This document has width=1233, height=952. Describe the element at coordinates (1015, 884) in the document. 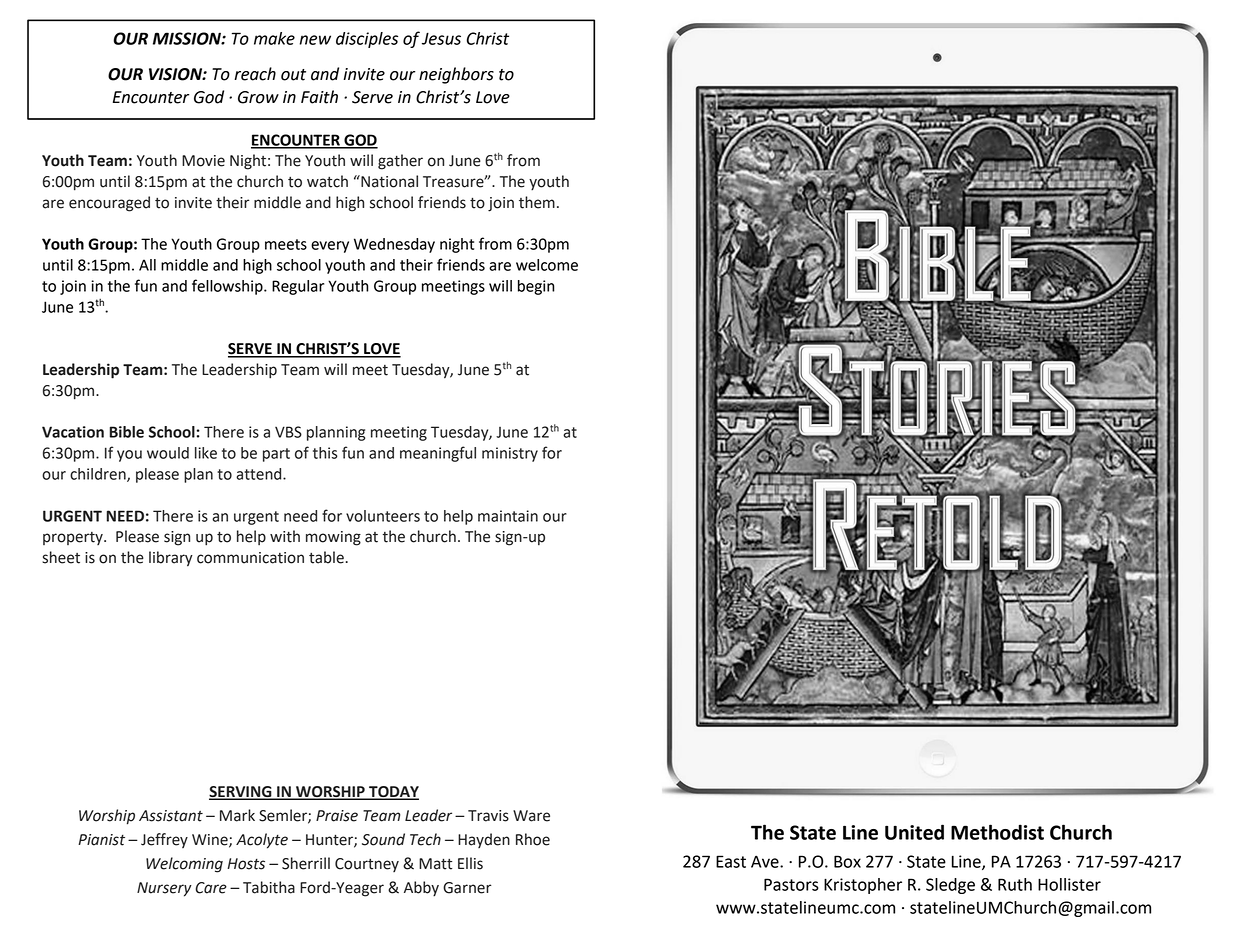

I see `Ruth` at that location.
